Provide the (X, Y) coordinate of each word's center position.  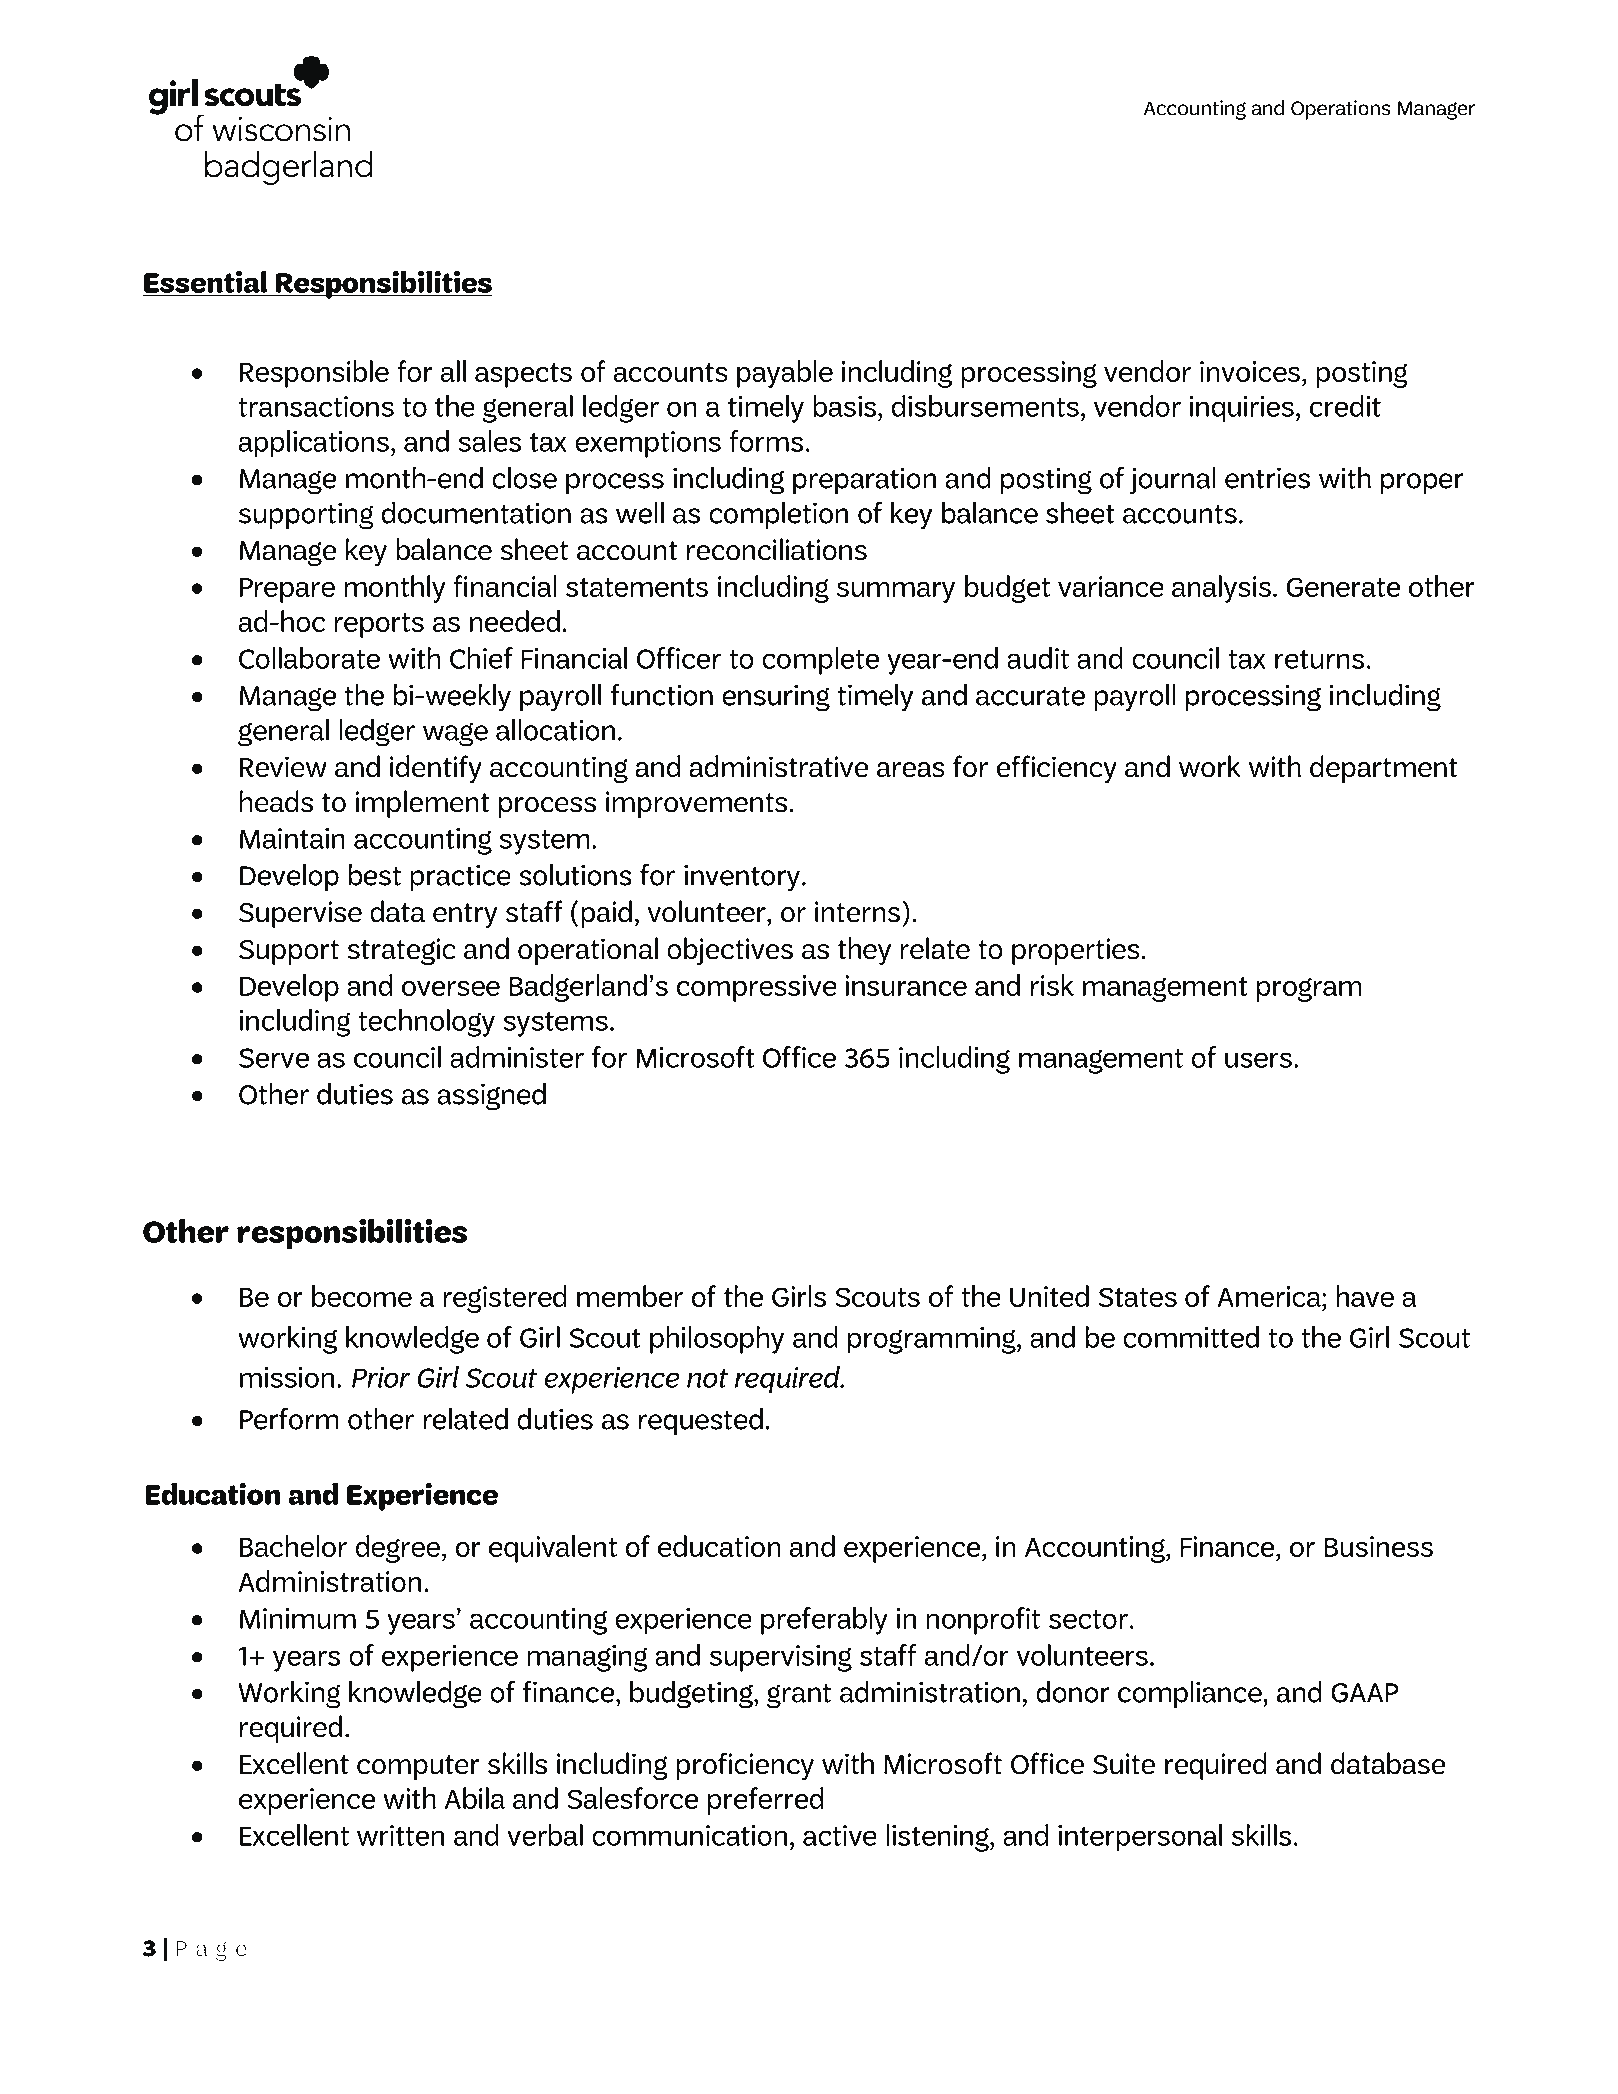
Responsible (314, 374)
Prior (381, 1377)
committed (1191, 1337)
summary (896, 592)
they (864, 951)
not (707, 1378)
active (840, 1835)
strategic (401, 952)
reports (379, 625)
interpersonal (1140, 1838)
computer (418, 1767)
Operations (1341, 110)
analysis (1221, 589)
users (1258, 1060)
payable (785, 374)
